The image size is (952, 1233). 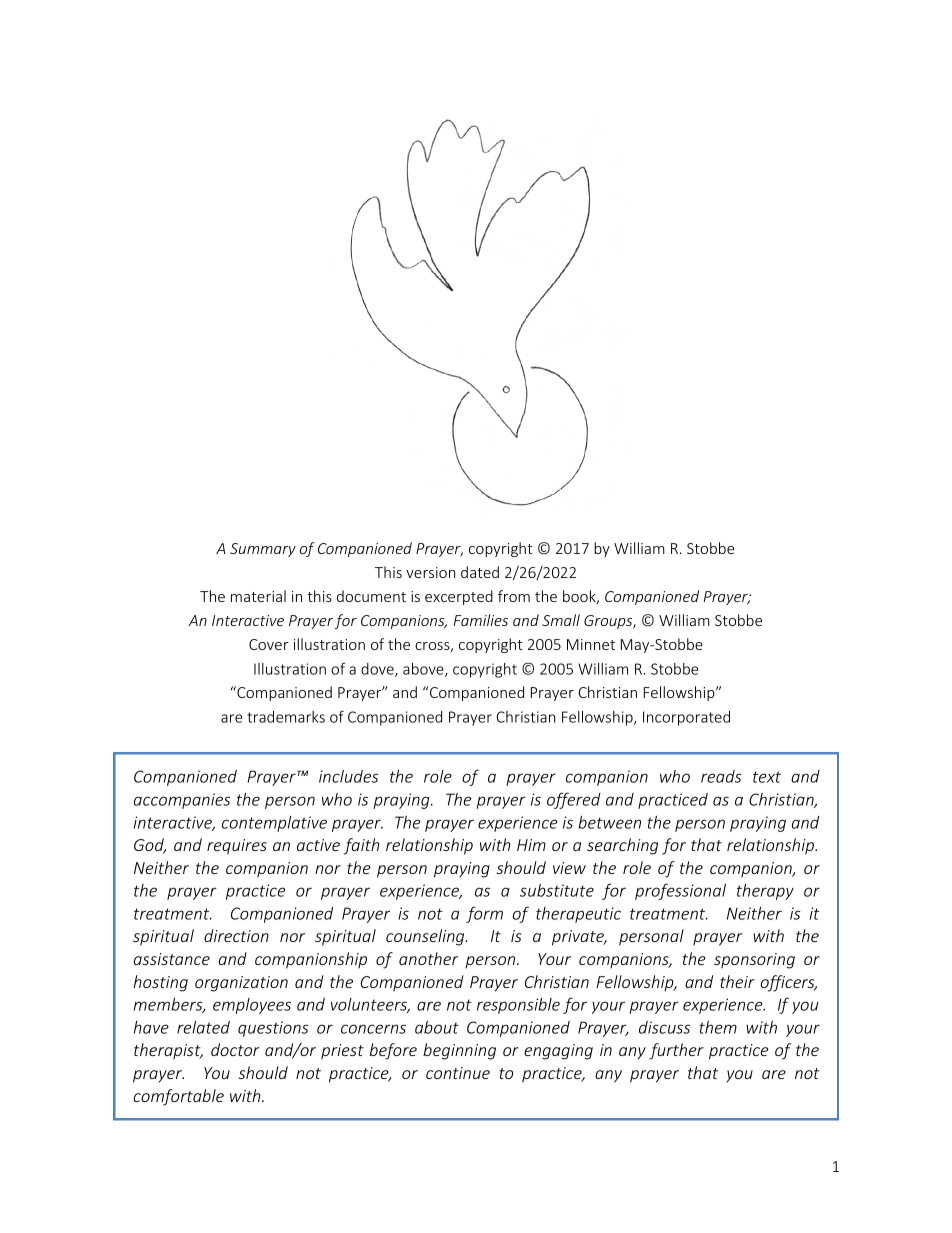 What do you see at coordinates (178, 1097) in the page?
I see `comfortable` at bounding box center [178, 1097].
